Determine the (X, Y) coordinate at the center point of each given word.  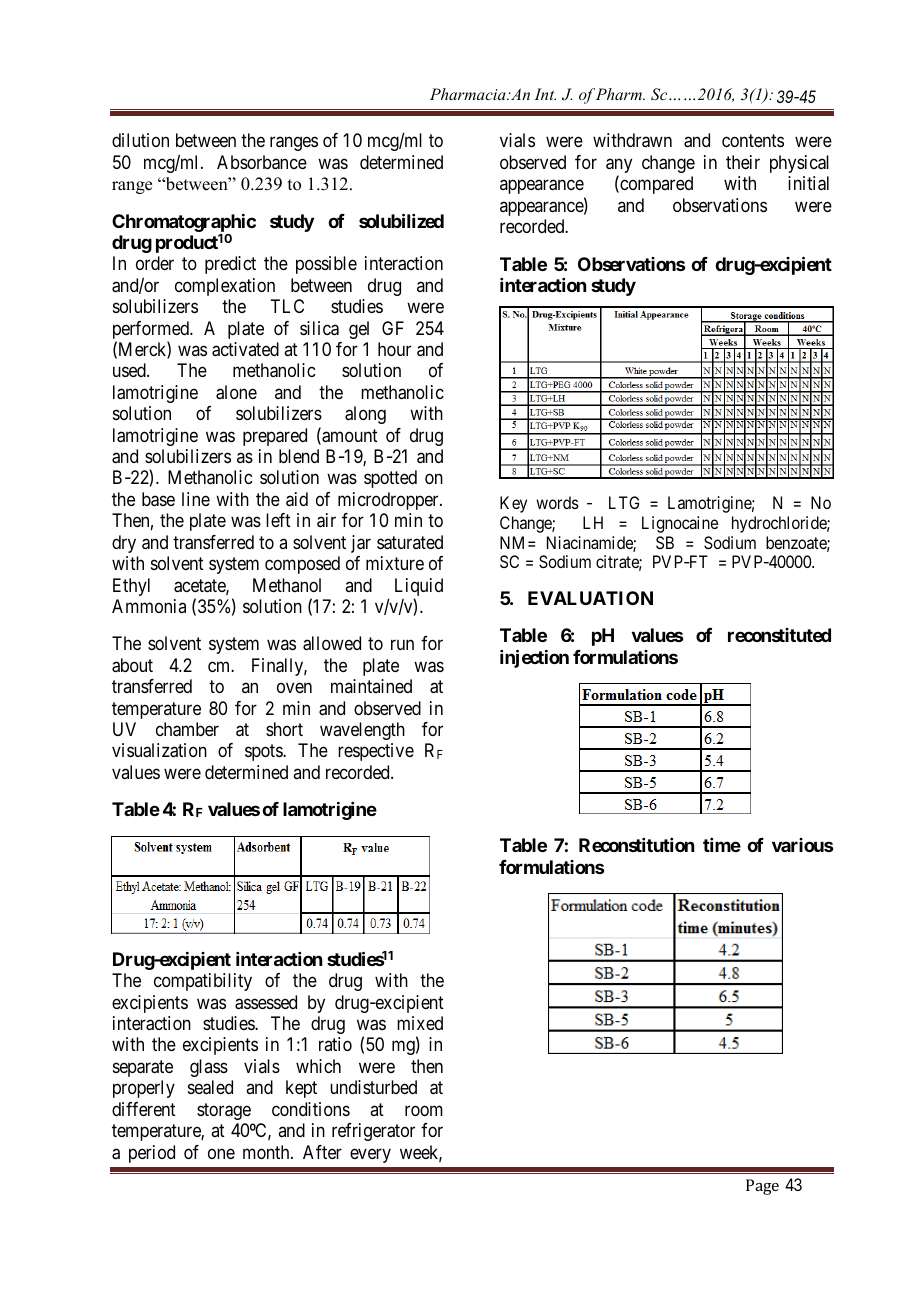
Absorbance (262, 162)
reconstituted (779, 635)
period (152, 1154)
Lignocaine (680, 524)
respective (376, 752)
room (424, 1110)
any (619, 167)
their (743, 162)
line (196, 499)
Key (513, 504)
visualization (159, 750)
